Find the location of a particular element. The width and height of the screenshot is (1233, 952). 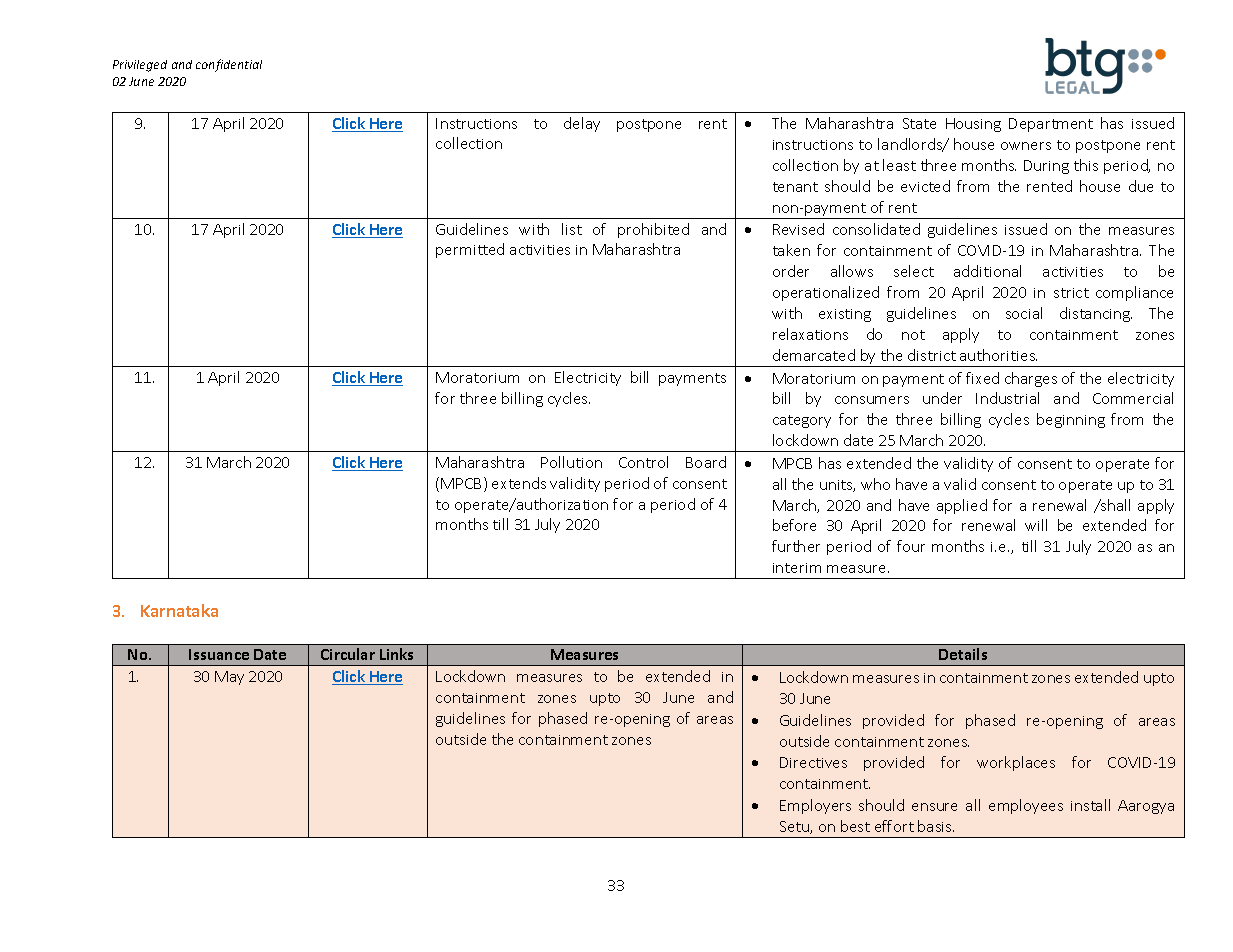

Control is located at coordinates (643, 462).
